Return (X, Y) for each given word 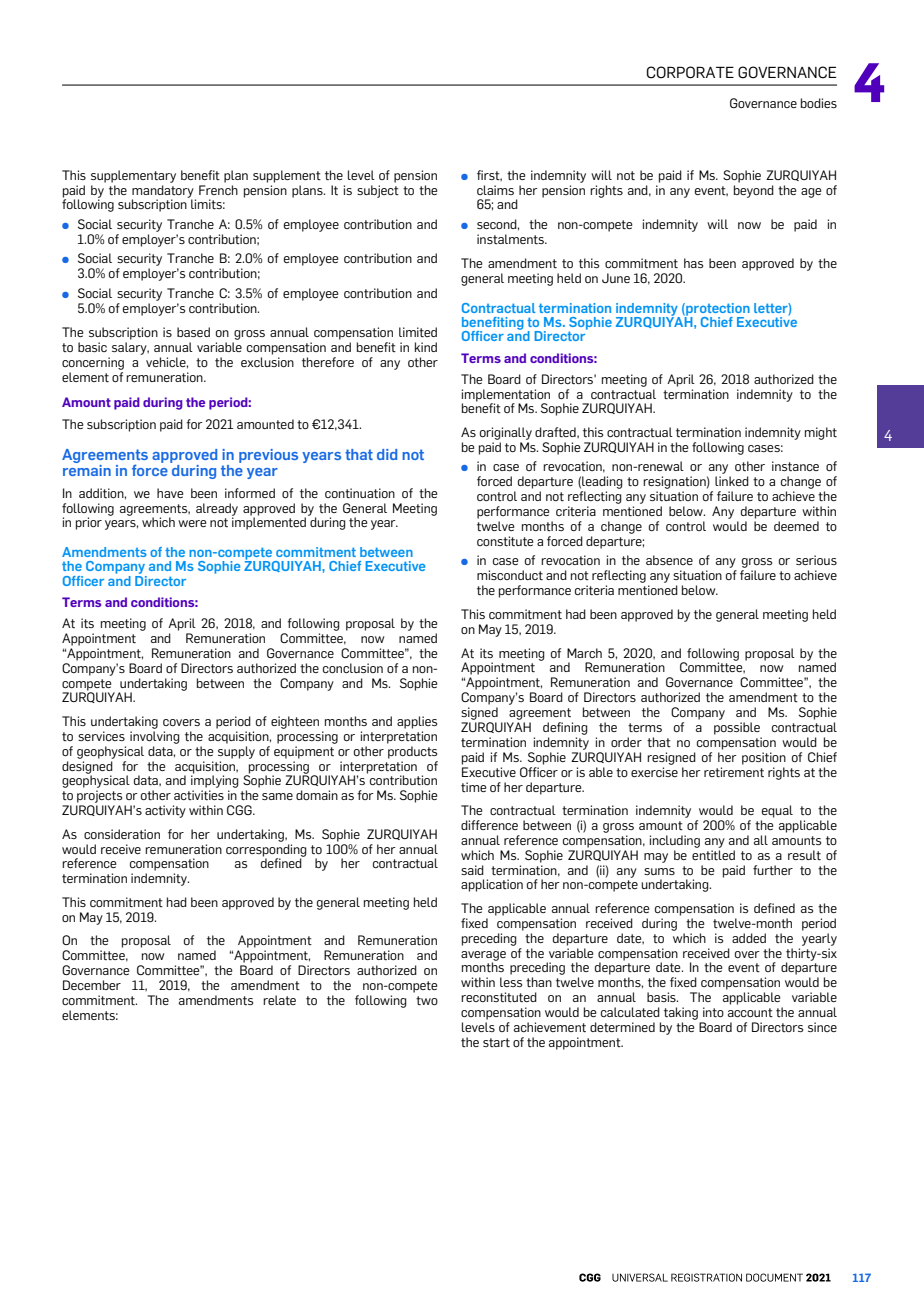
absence (669, 560)
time (474, 787)
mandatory (164, 192)
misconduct (510, 575)
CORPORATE (690, 72)
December (92, 985)
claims (495, 190)
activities (199, 795)
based (193, 332)
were (192, 523)
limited (418, 332)
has (693, 263)
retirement (734, 772)
